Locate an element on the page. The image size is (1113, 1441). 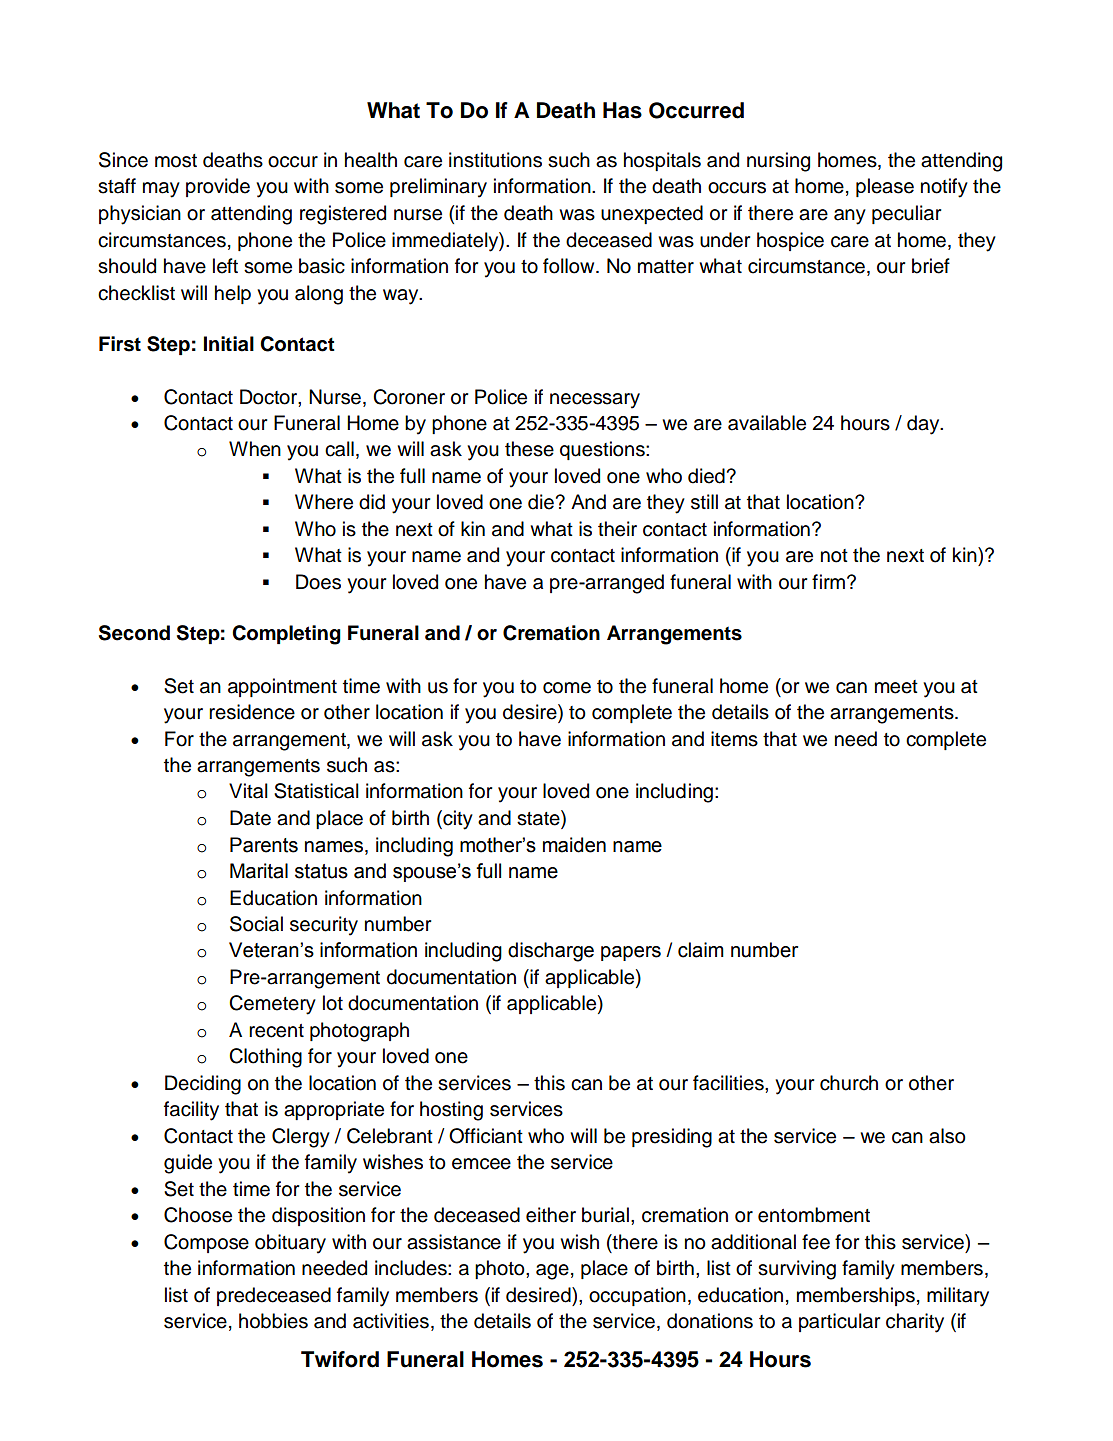
their is located at coordinates (617, 529).
